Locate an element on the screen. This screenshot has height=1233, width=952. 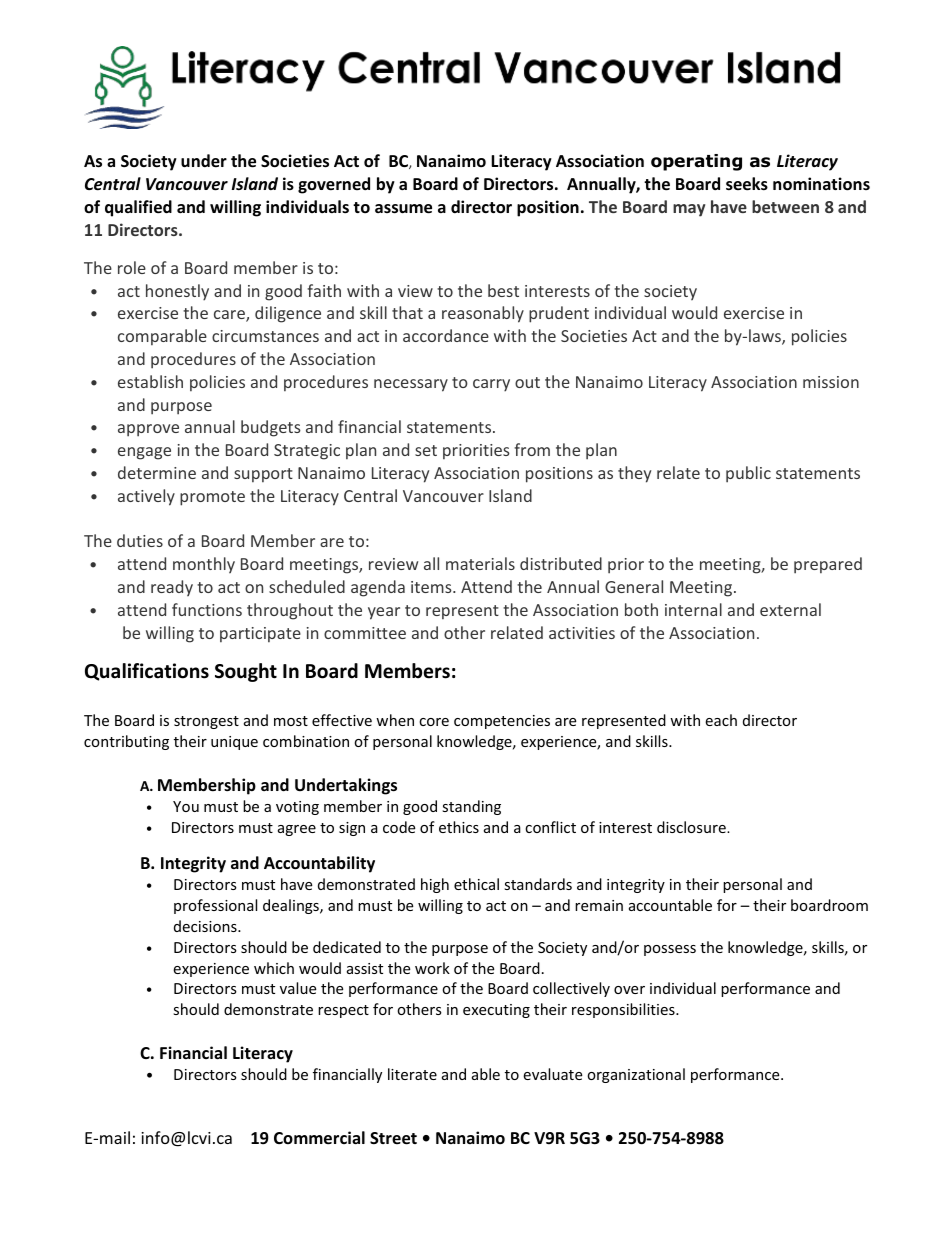
literate is located at coordinates (412, 1074).
